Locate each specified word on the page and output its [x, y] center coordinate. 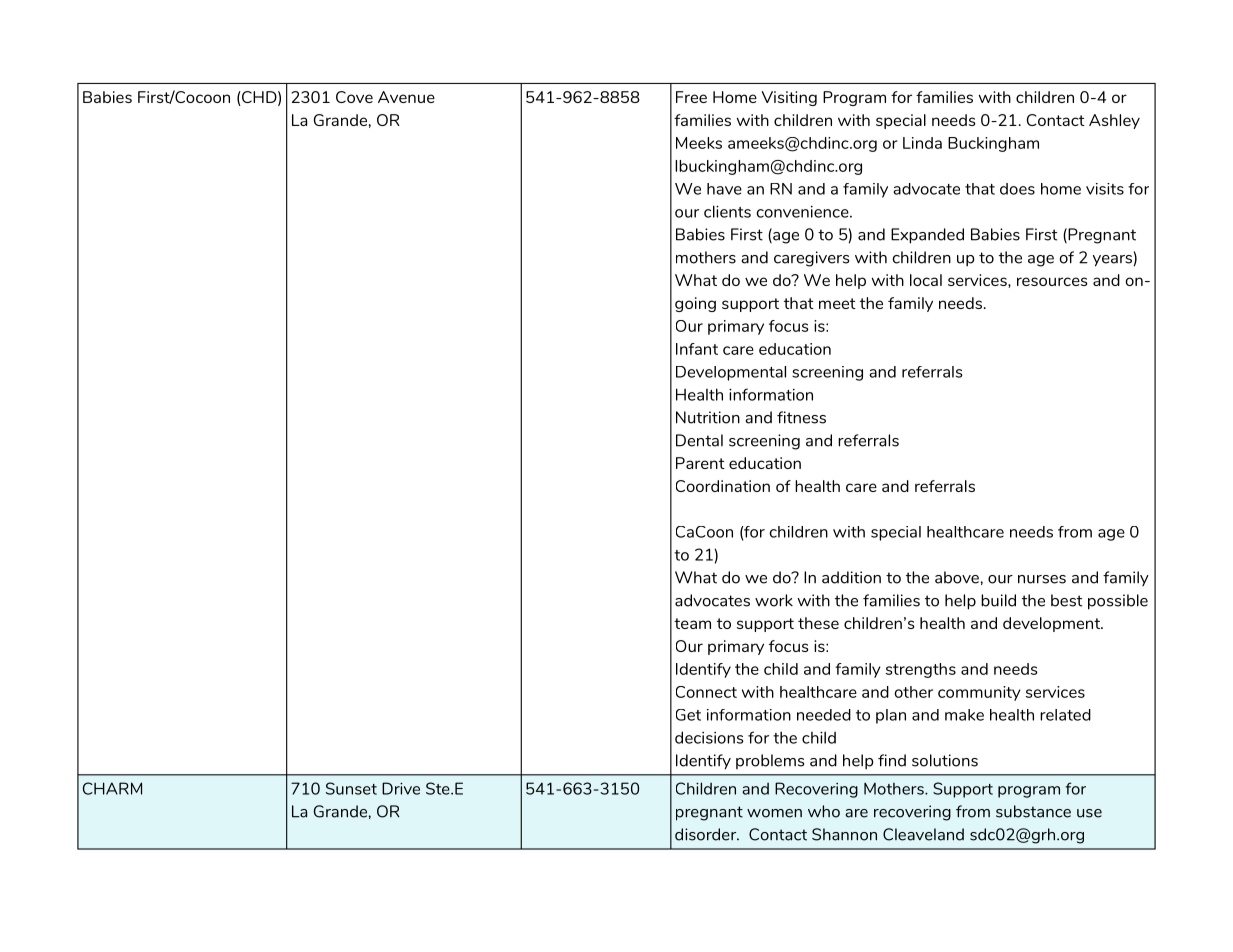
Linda [922, 143]
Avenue [406, 97]
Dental [699, 440]
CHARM [112, 788]
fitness [801, 417]
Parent [700, 463]
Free [691, 97]
